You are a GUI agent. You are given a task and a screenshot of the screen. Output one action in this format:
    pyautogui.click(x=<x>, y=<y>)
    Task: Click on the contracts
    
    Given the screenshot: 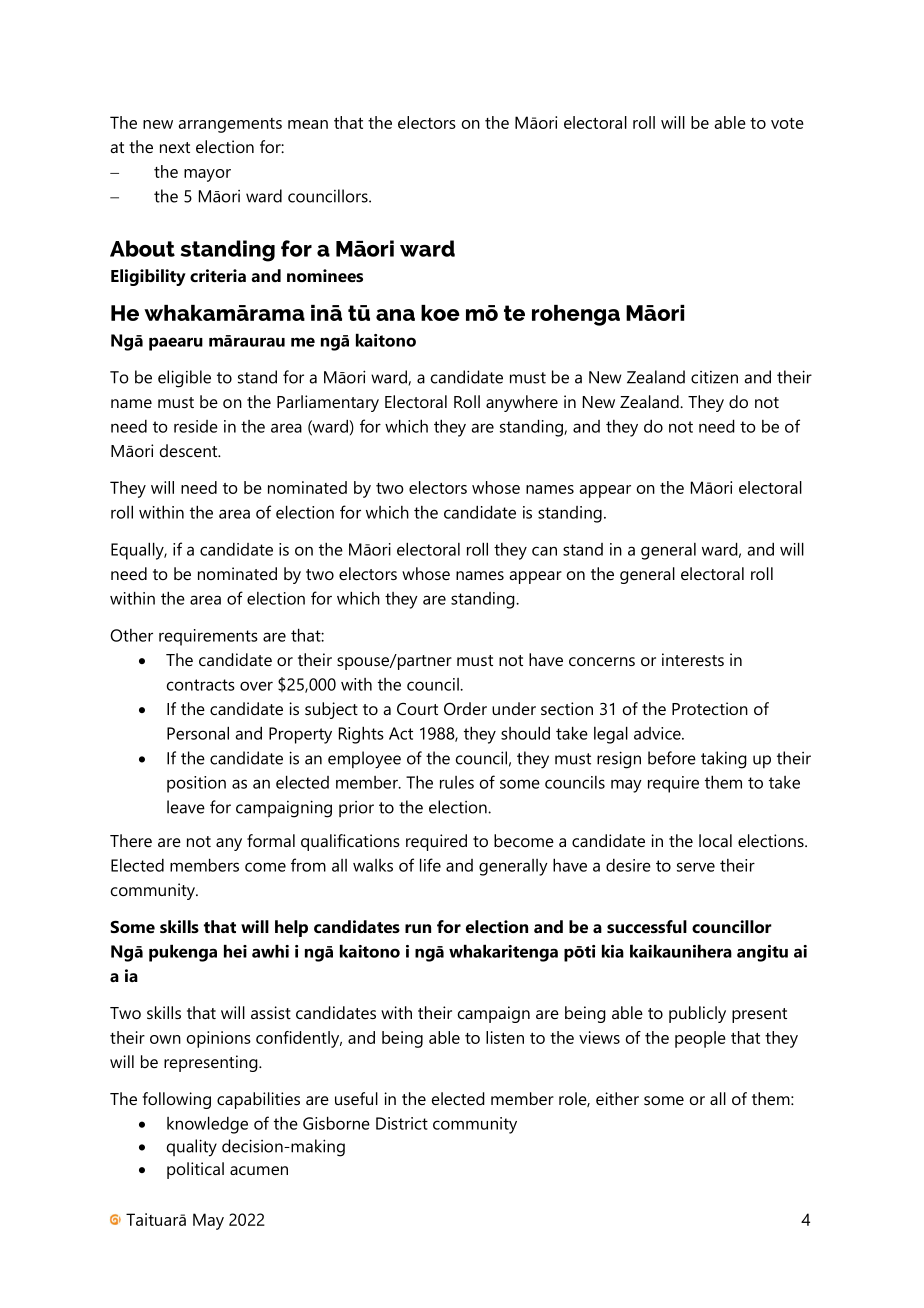 What is the action you would take?
    pyautogui.click(x=201, y=685)
